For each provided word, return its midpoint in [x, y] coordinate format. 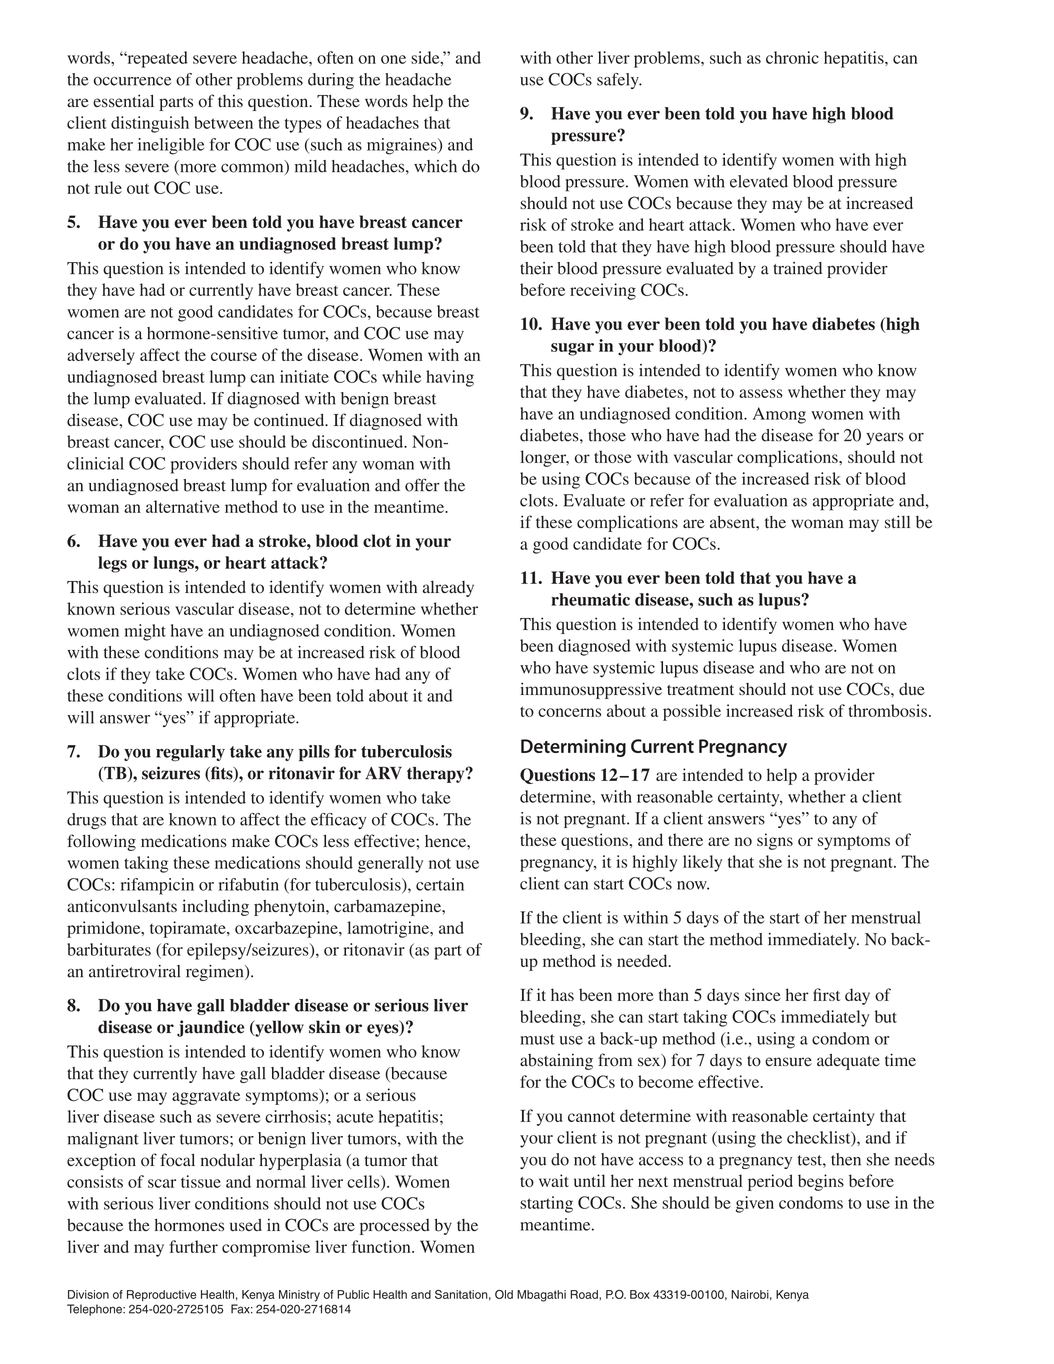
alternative [183, 506]
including [215, 907]
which [435, 166]
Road [585, 1294]
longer [544, 458]
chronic [792, 57]
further [193, 1246]
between [223, 122]
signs [775, 841]
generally [390, 864]
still [897, 521]
